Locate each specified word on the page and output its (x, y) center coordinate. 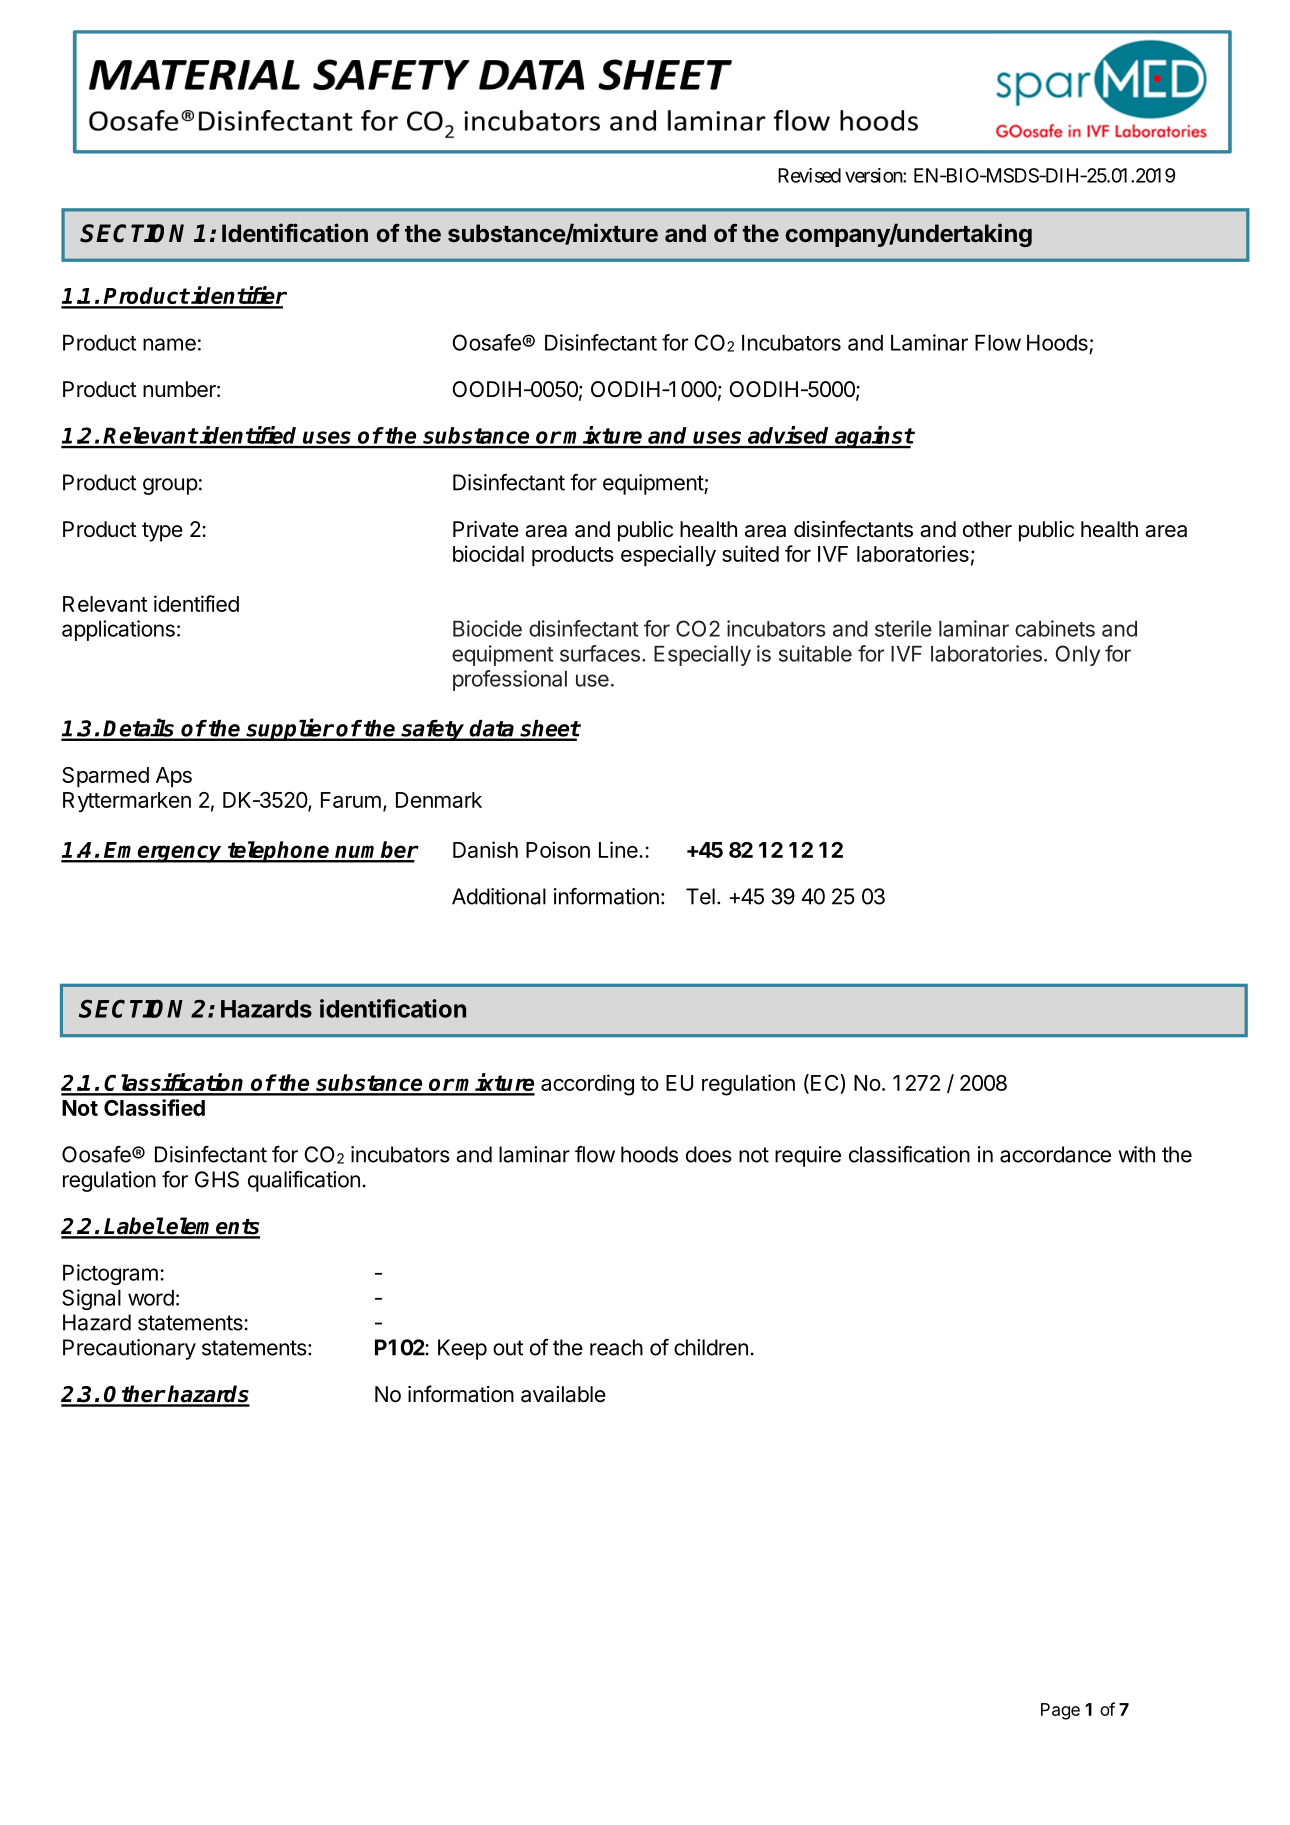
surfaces (600, 653)
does (709, 1154)
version (874, 175)
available (563, 1394)
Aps (174, 777)
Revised (809, 175)
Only (1078, 655)
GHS (217, 1179)
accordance (1055, 1154)
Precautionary (129, 1349)
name (169, 344)
